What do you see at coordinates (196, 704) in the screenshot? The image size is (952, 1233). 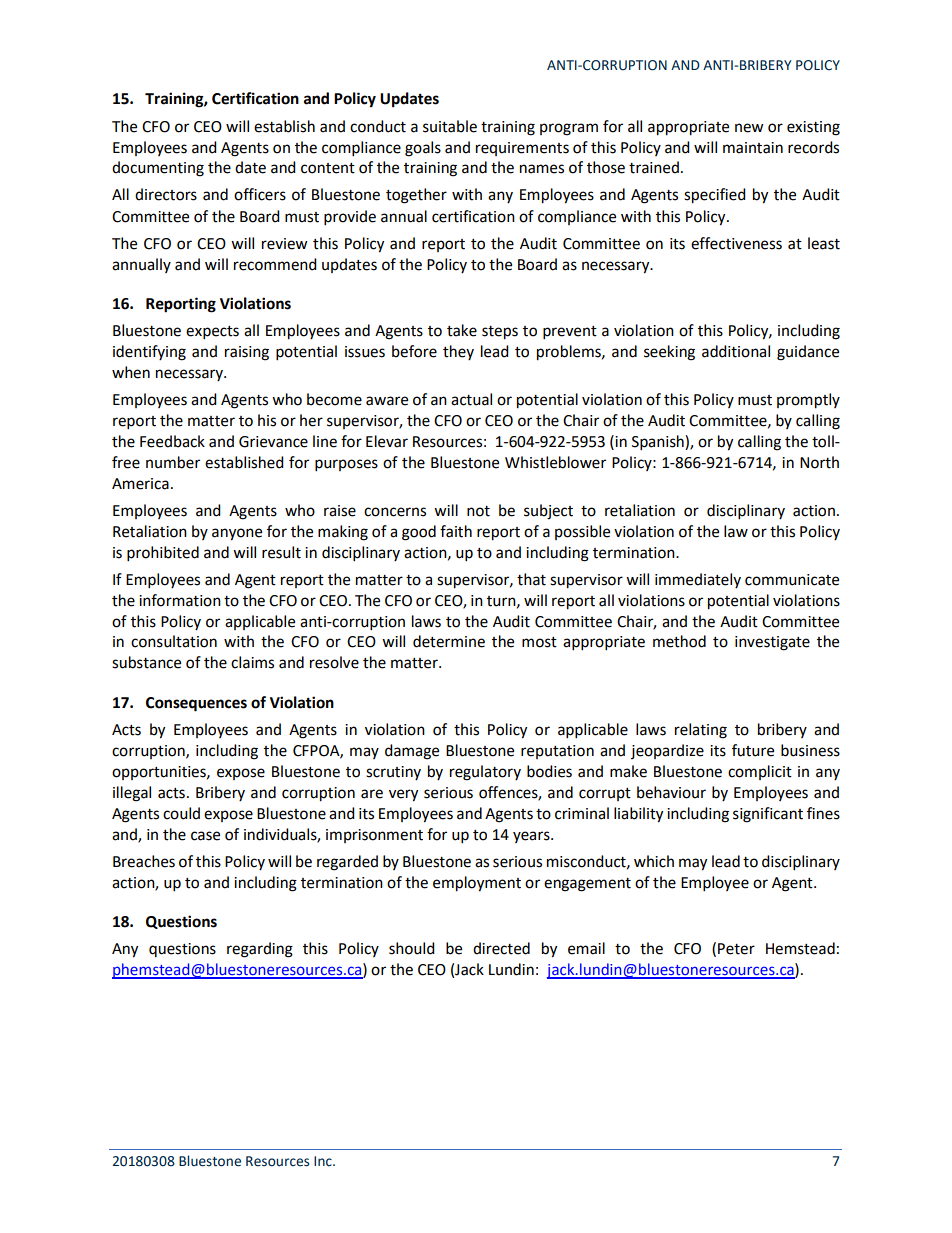 I see `Consequences` at bounding box center [196, 704].
